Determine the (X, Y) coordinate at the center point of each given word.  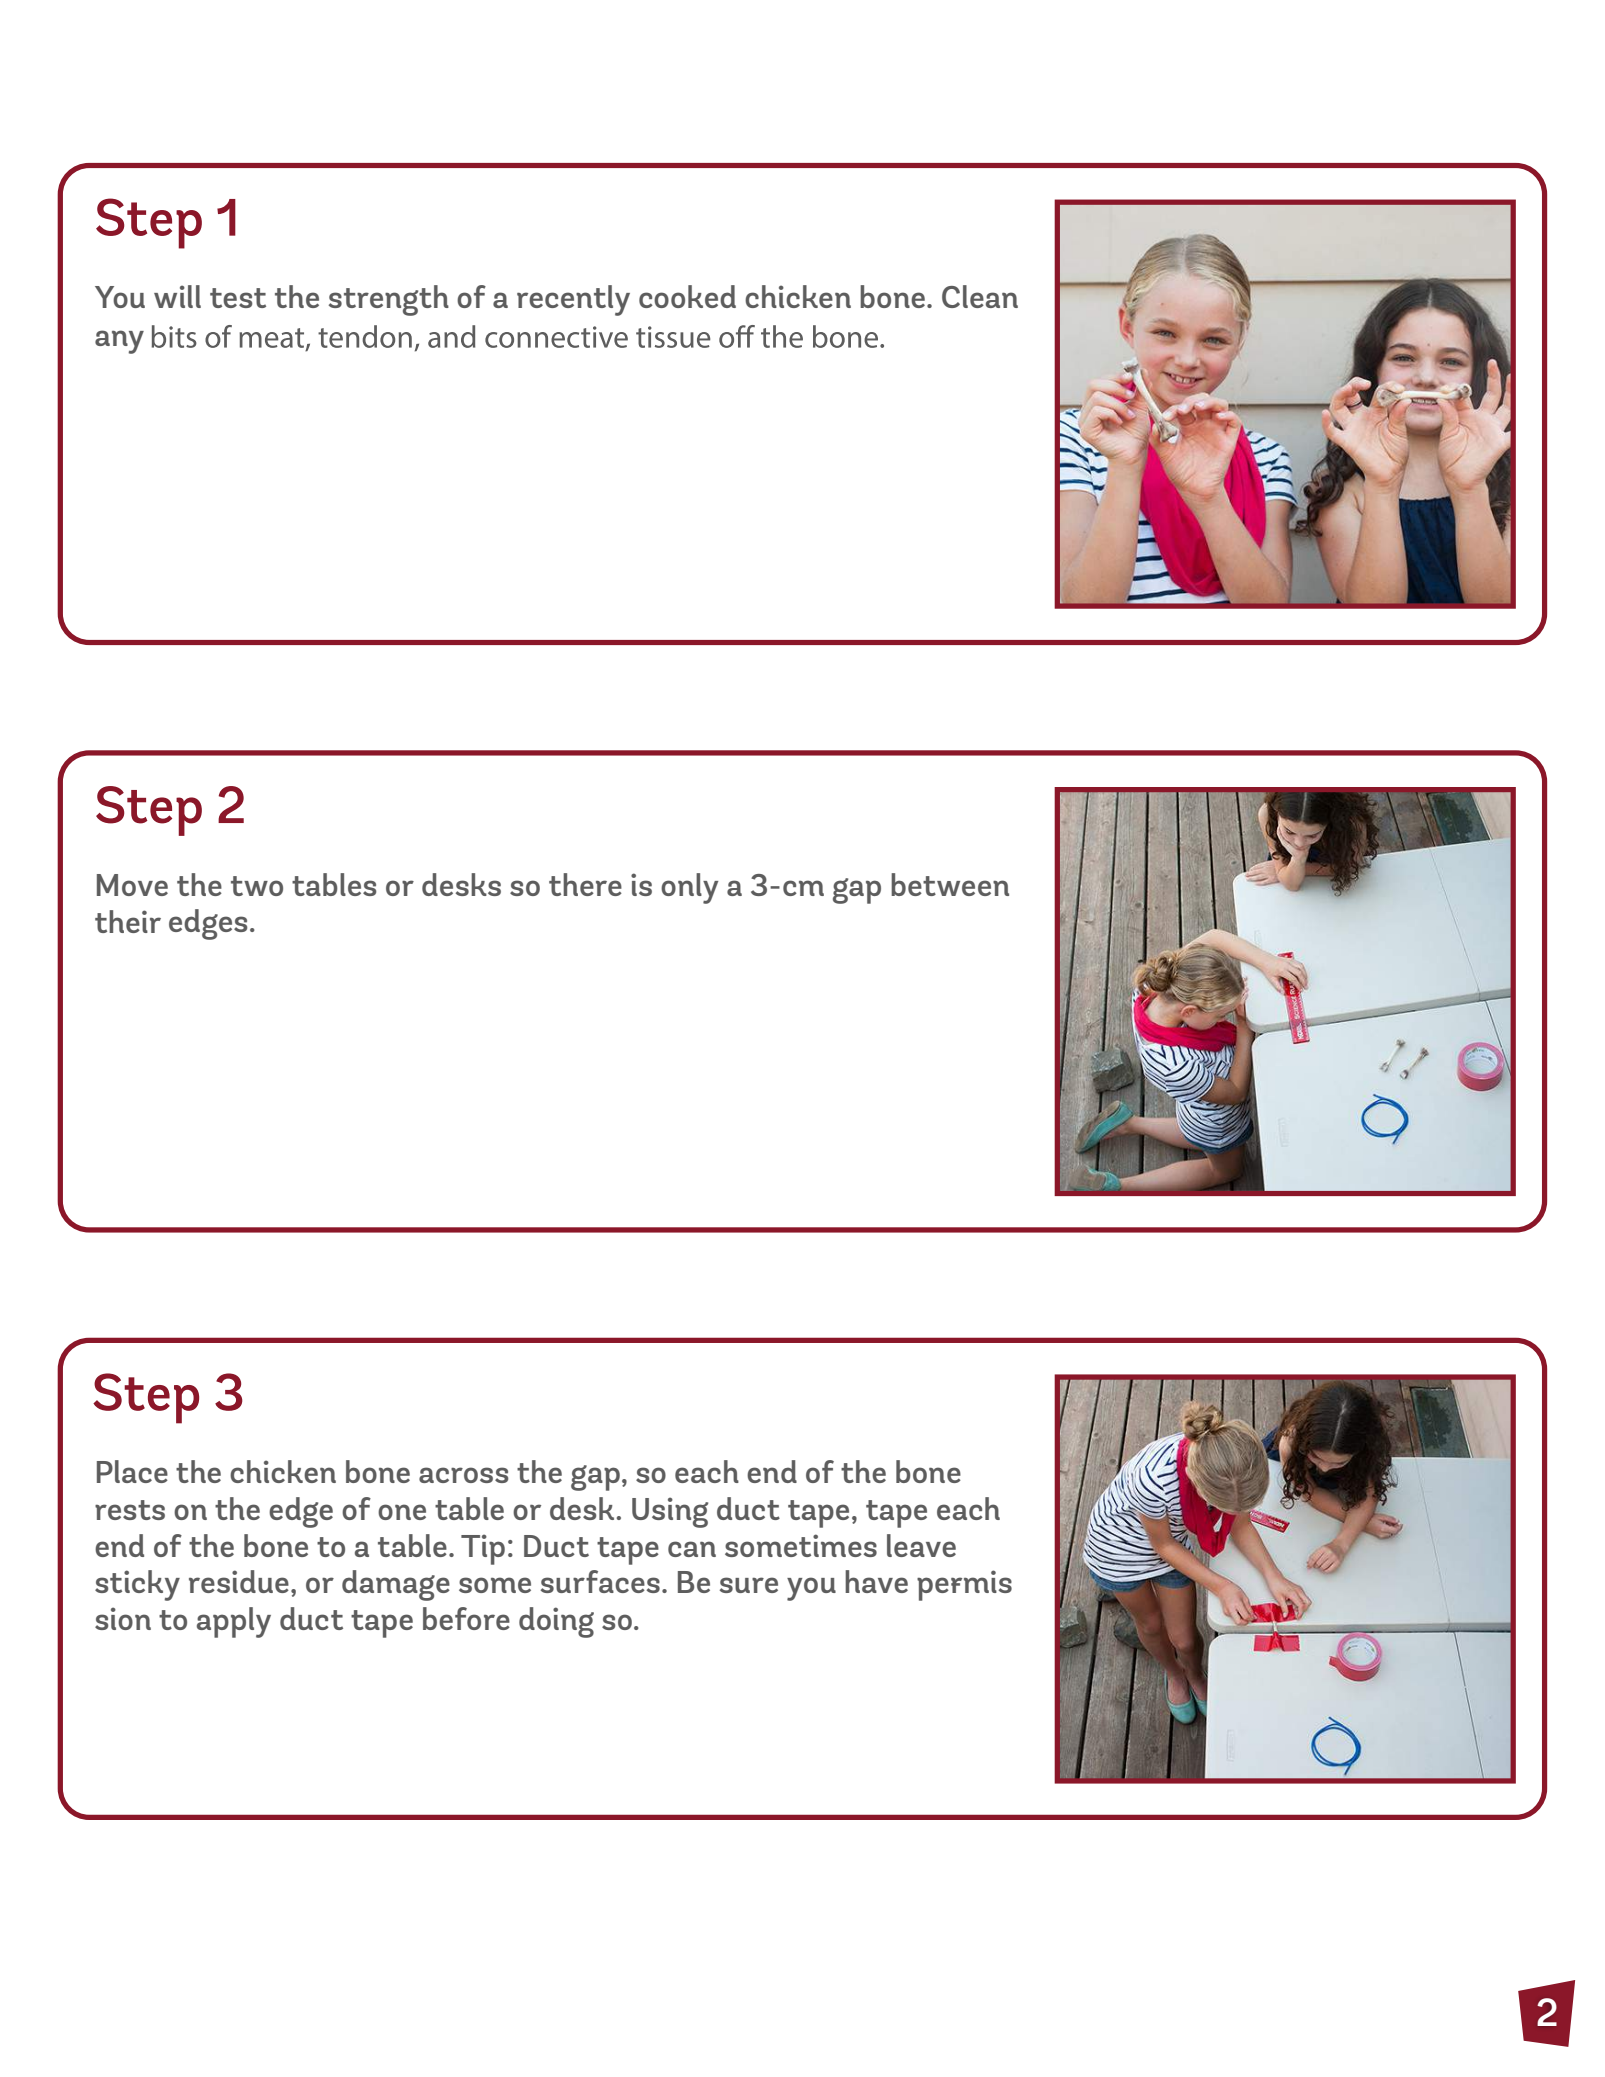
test (238, 298)
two (257, 886)
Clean (980, 296)
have (876, 1581)
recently (573, 300)
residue (239, 1581)
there (585, 884)
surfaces (600, 1581)
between (950, 884)
